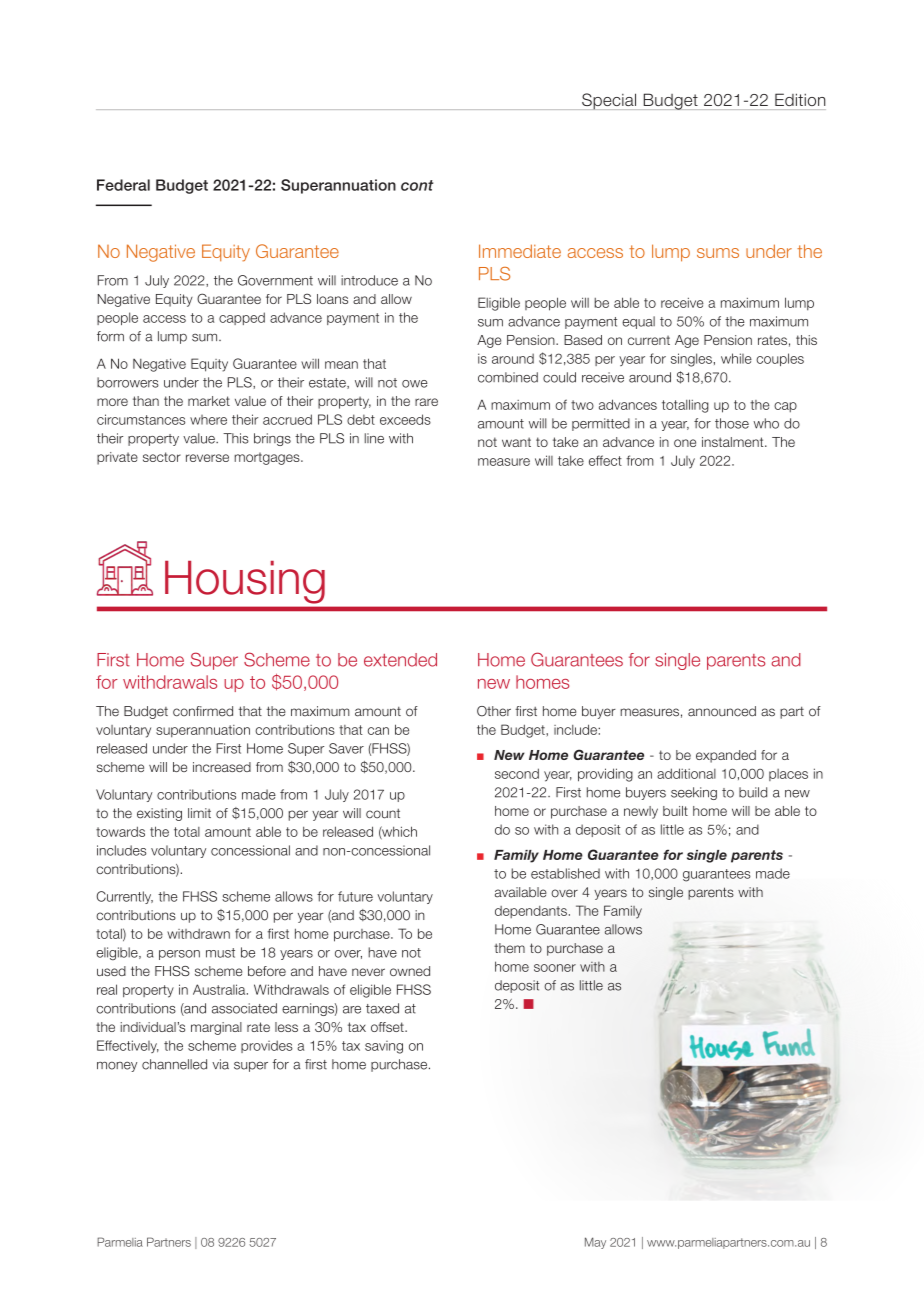  What do you see at coordinates (123, 185) in the page?
I see `Federal` at bounding box center [123, 185].
